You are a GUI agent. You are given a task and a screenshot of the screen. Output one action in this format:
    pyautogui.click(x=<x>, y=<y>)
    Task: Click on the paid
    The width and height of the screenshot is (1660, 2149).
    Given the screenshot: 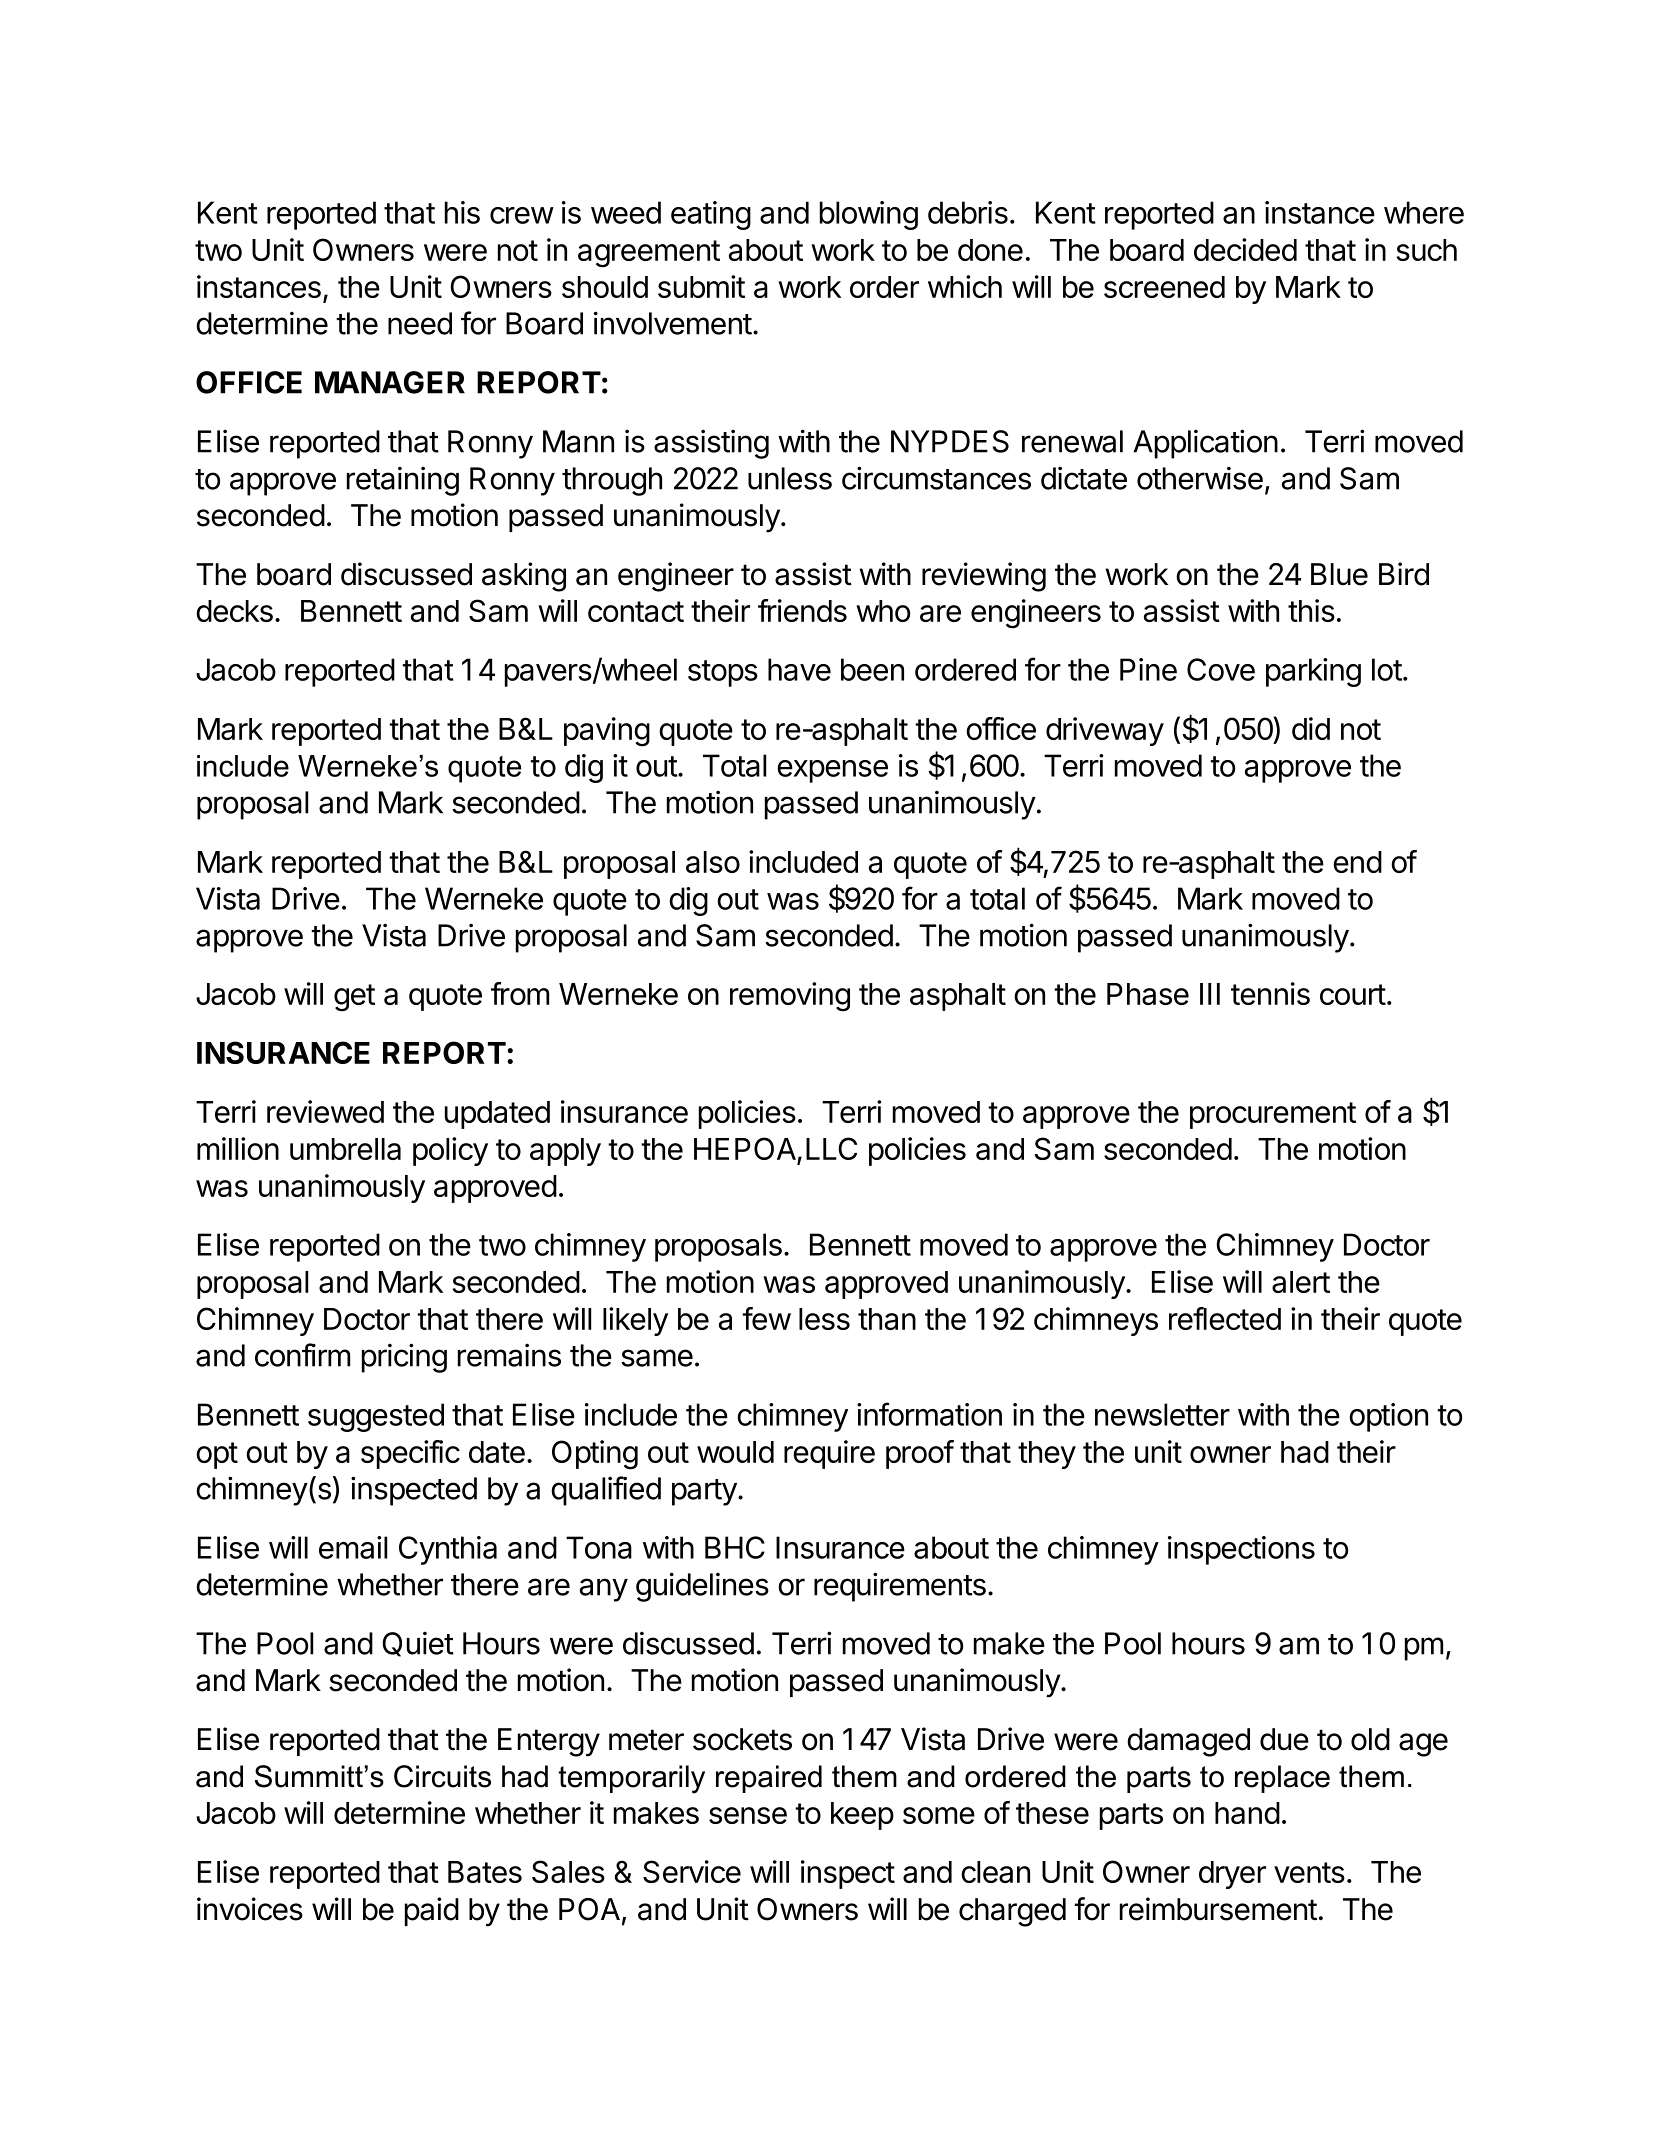 What is the action you would take?
    pyautogui.click(x=432, y=1911)
